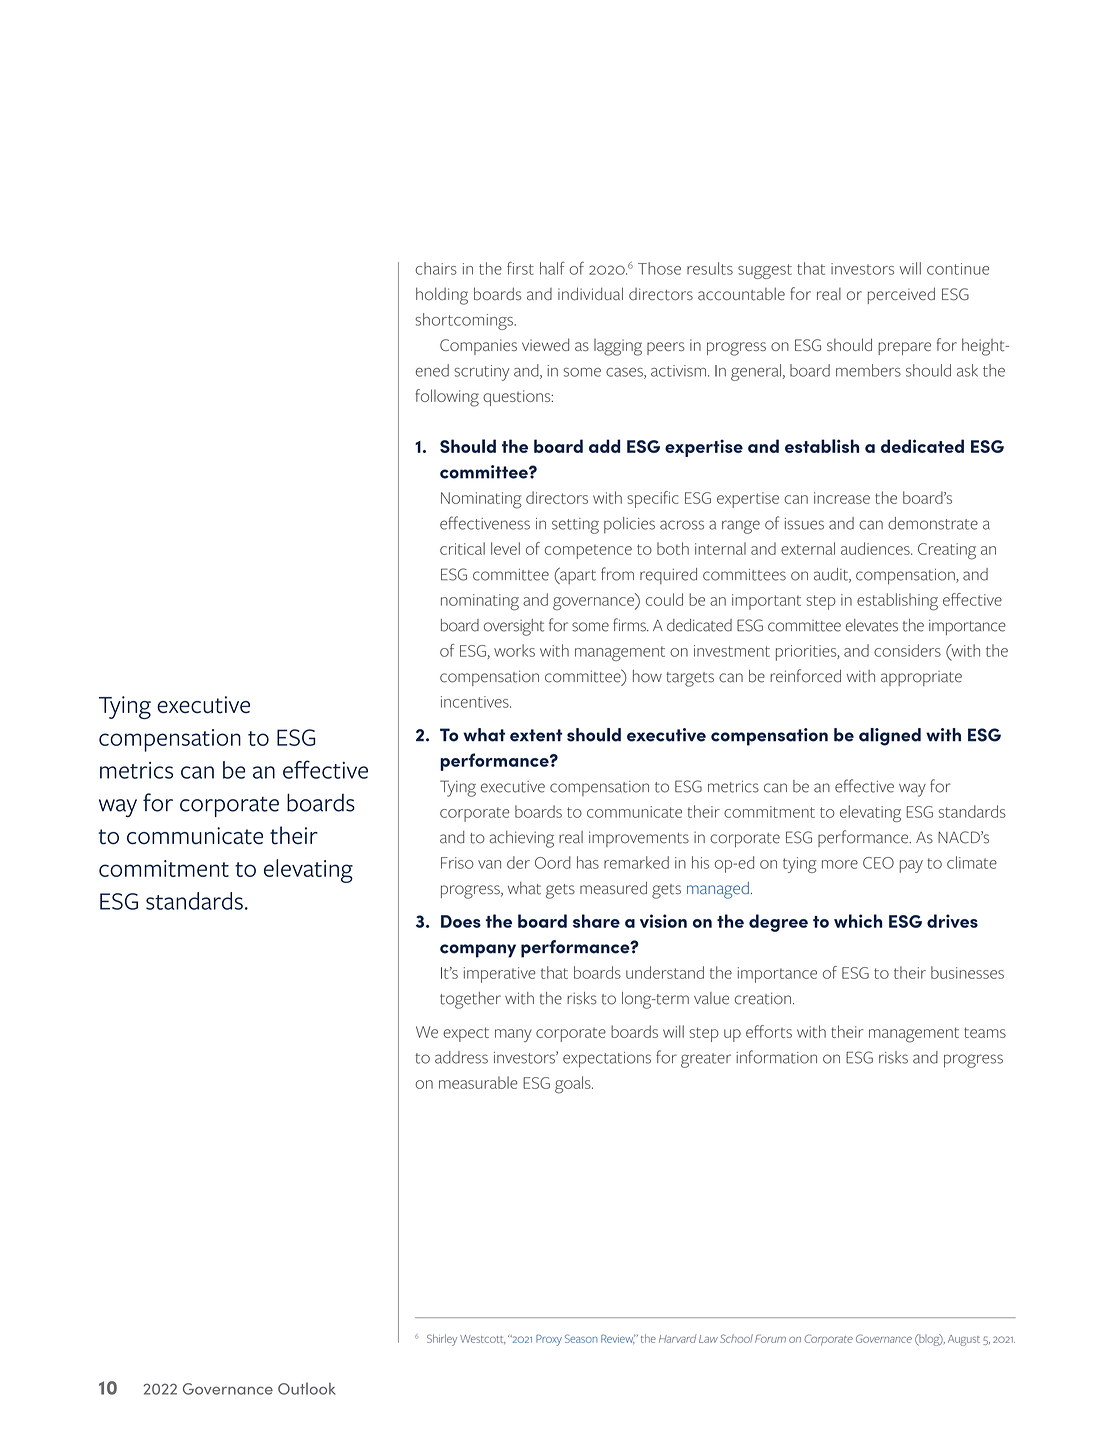  What do you see at coordinates (647, 676) in the screenshot?
I see `how` at bounding box center [647, 676].
